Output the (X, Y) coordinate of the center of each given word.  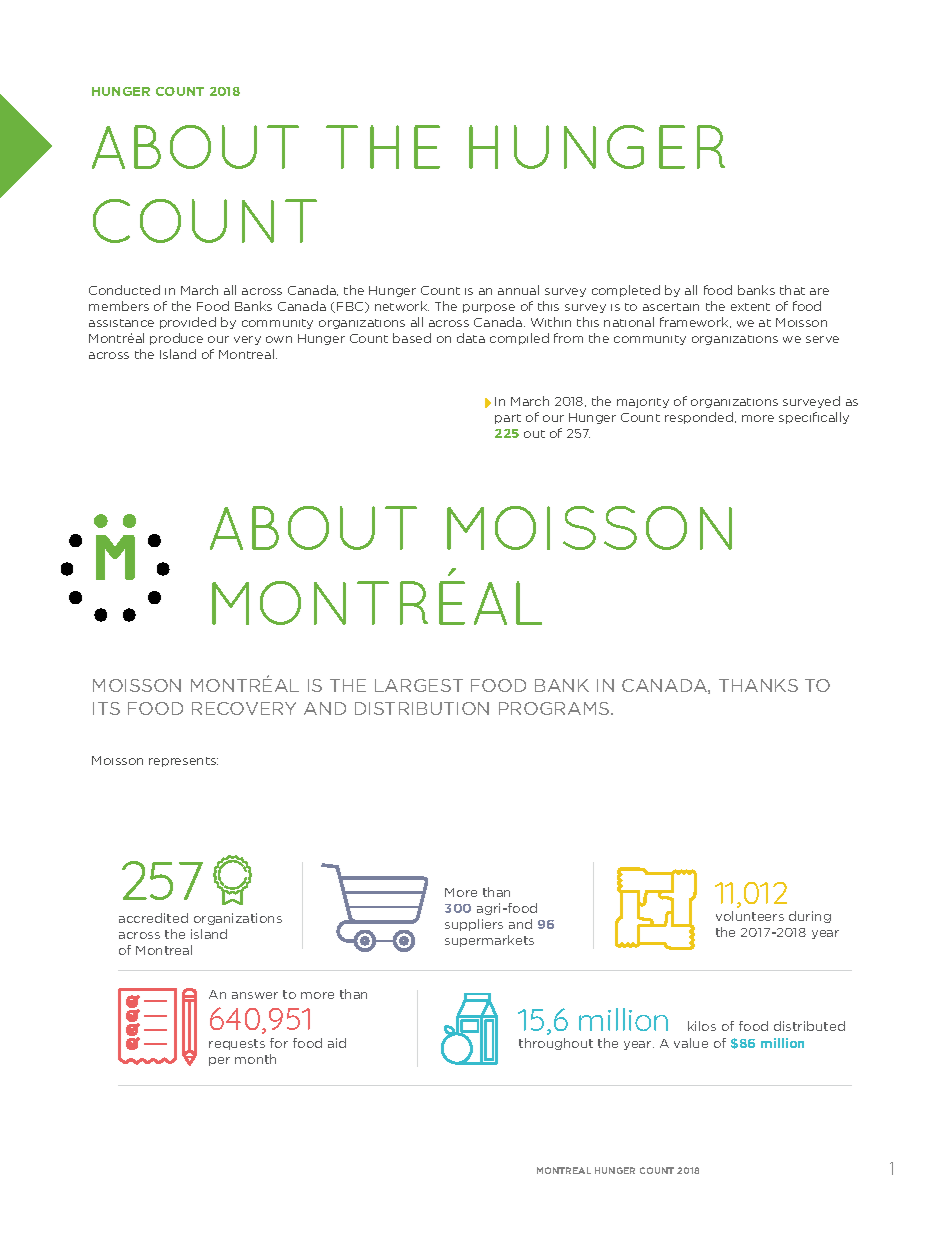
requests (237, 1044)
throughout (556, 1044)
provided (188, 323)
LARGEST (419, 685)
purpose (489, 308)
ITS (106, 708)
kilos (702, 1026)
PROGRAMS (555, 708)
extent (750, 307)
